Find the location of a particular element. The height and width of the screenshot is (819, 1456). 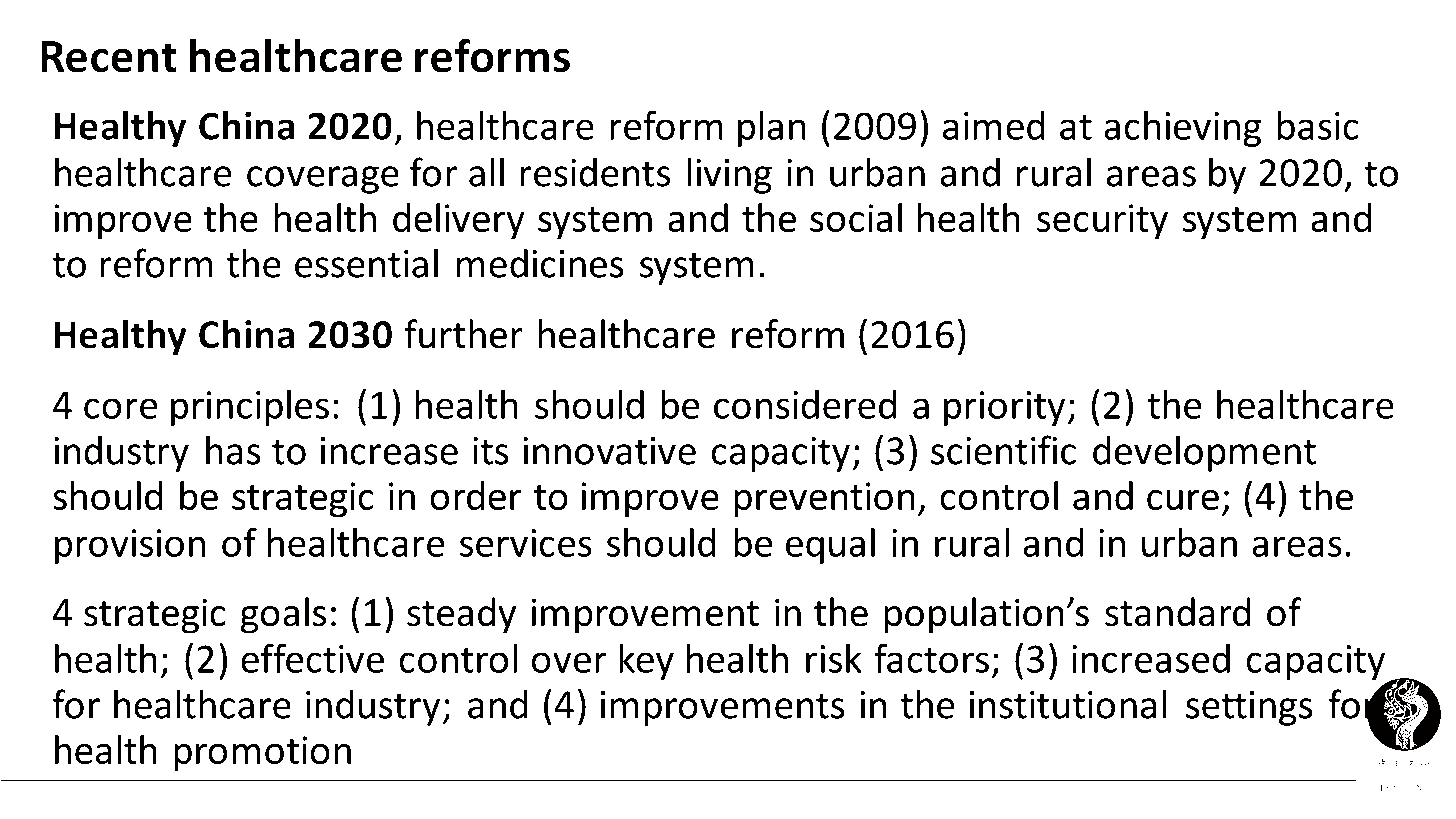

promotion is located at coordinates (262, 754).
